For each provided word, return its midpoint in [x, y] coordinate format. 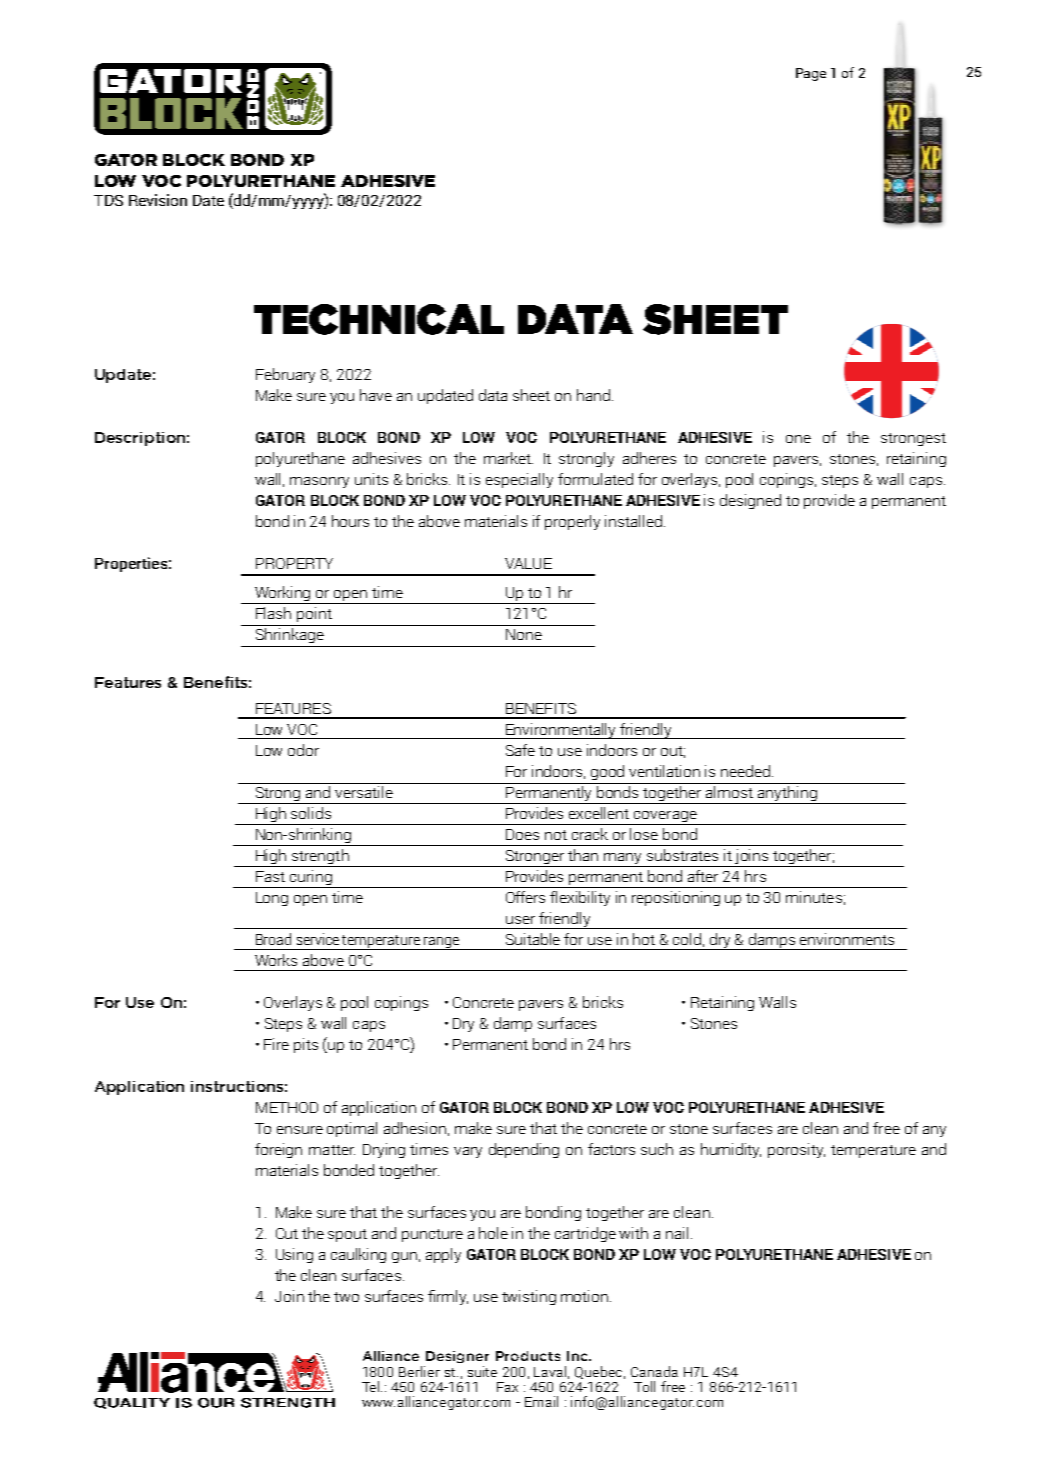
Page [811, 74]
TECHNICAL [379, 319]
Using [294, 1255]
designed [750, 501]
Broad [273, 939]
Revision [158, 200]
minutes [814, 897]
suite [482, 1371]
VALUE [528, 563]
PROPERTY [294, 563]
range [441, 943]
